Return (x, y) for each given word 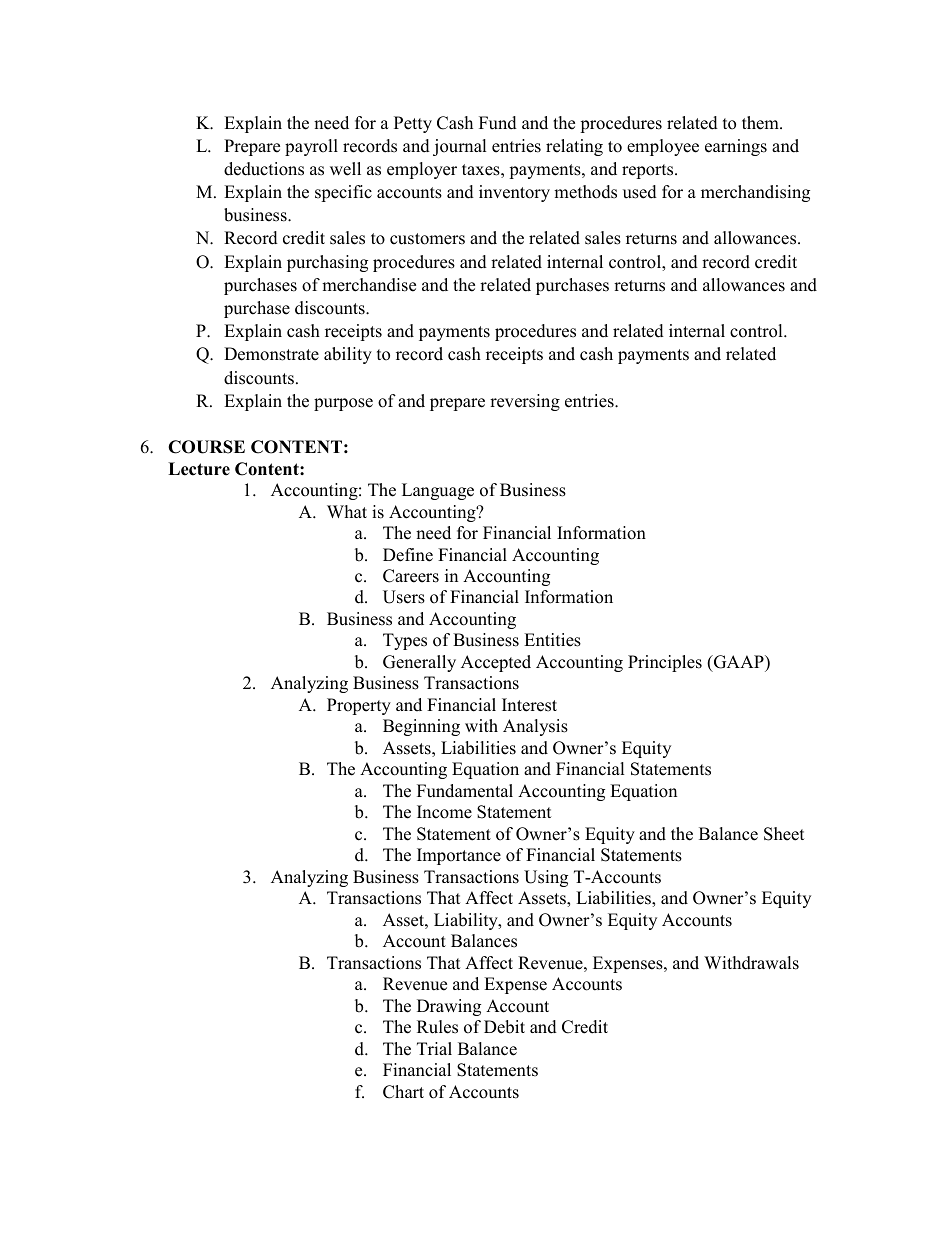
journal (460, 147)
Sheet (784, 834)
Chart (403, 1092)
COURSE (206, 447)
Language (438, 491)
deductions (264, 169)
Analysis (535, 727)
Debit (504, 1027)
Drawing (449, 1007)
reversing (525, 402)
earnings (736, 147)
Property (359, 706)
